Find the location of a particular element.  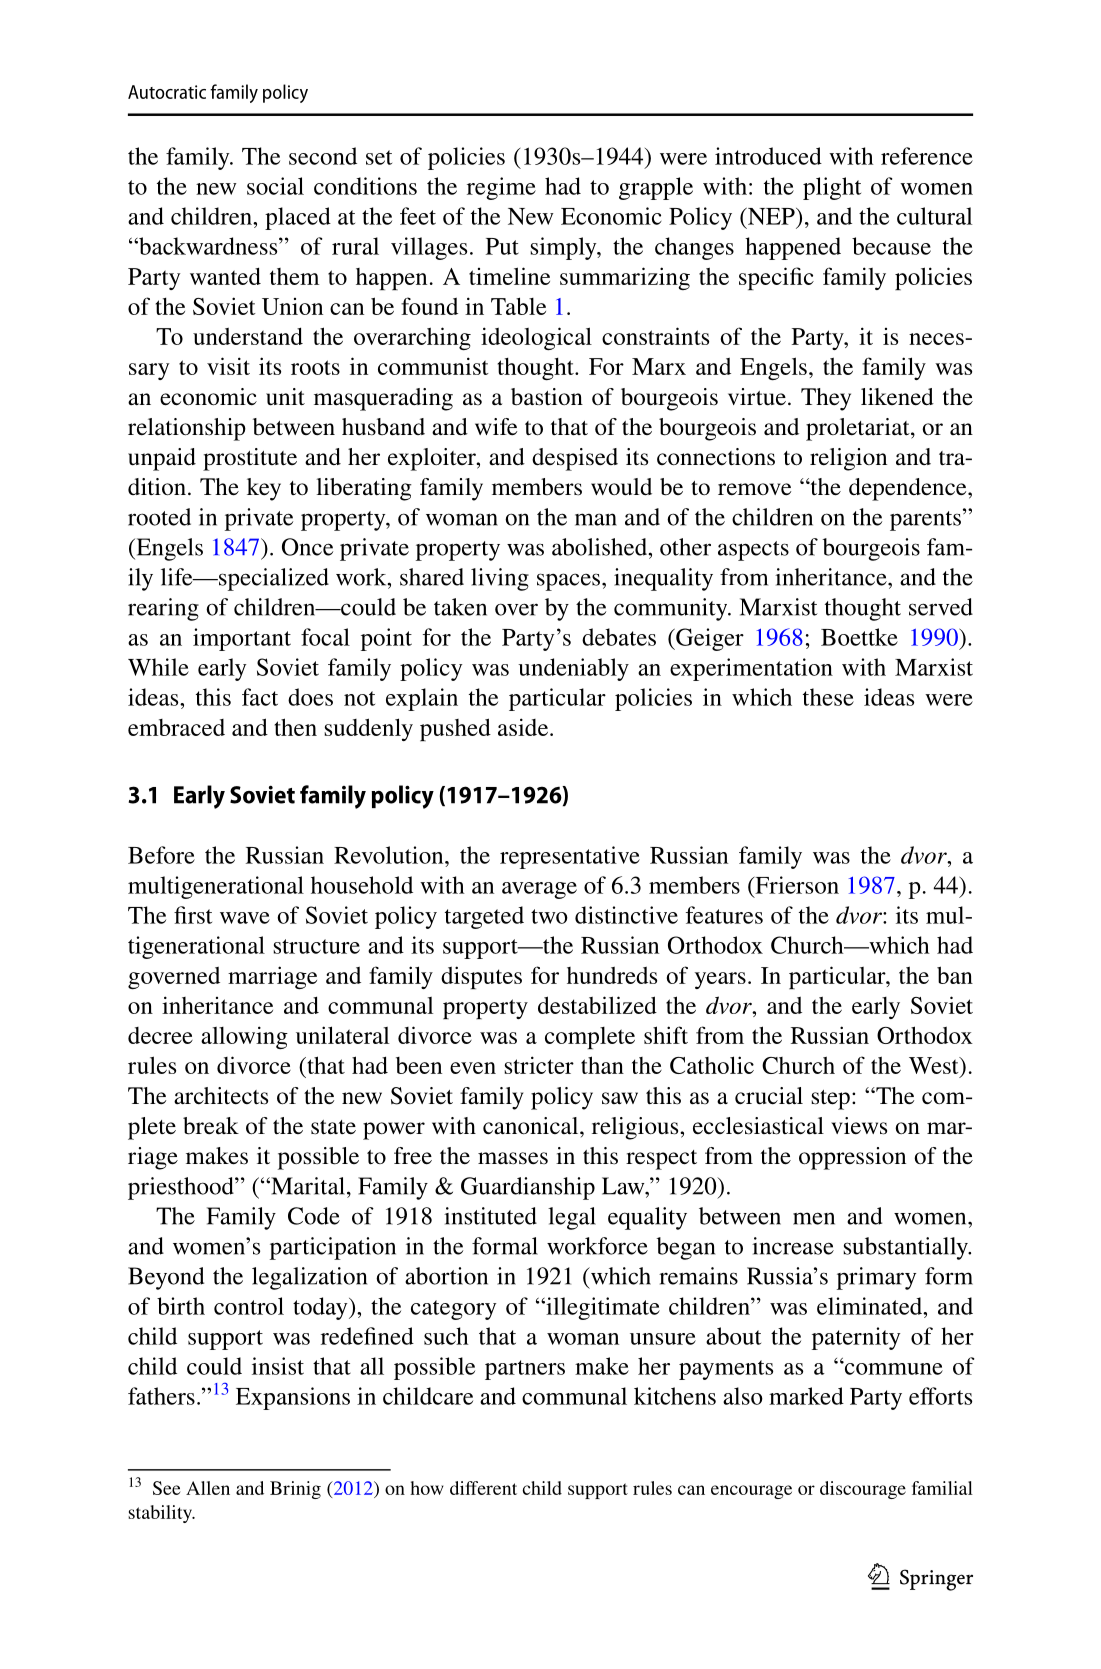

regime is located at coordinates (501, 188).
